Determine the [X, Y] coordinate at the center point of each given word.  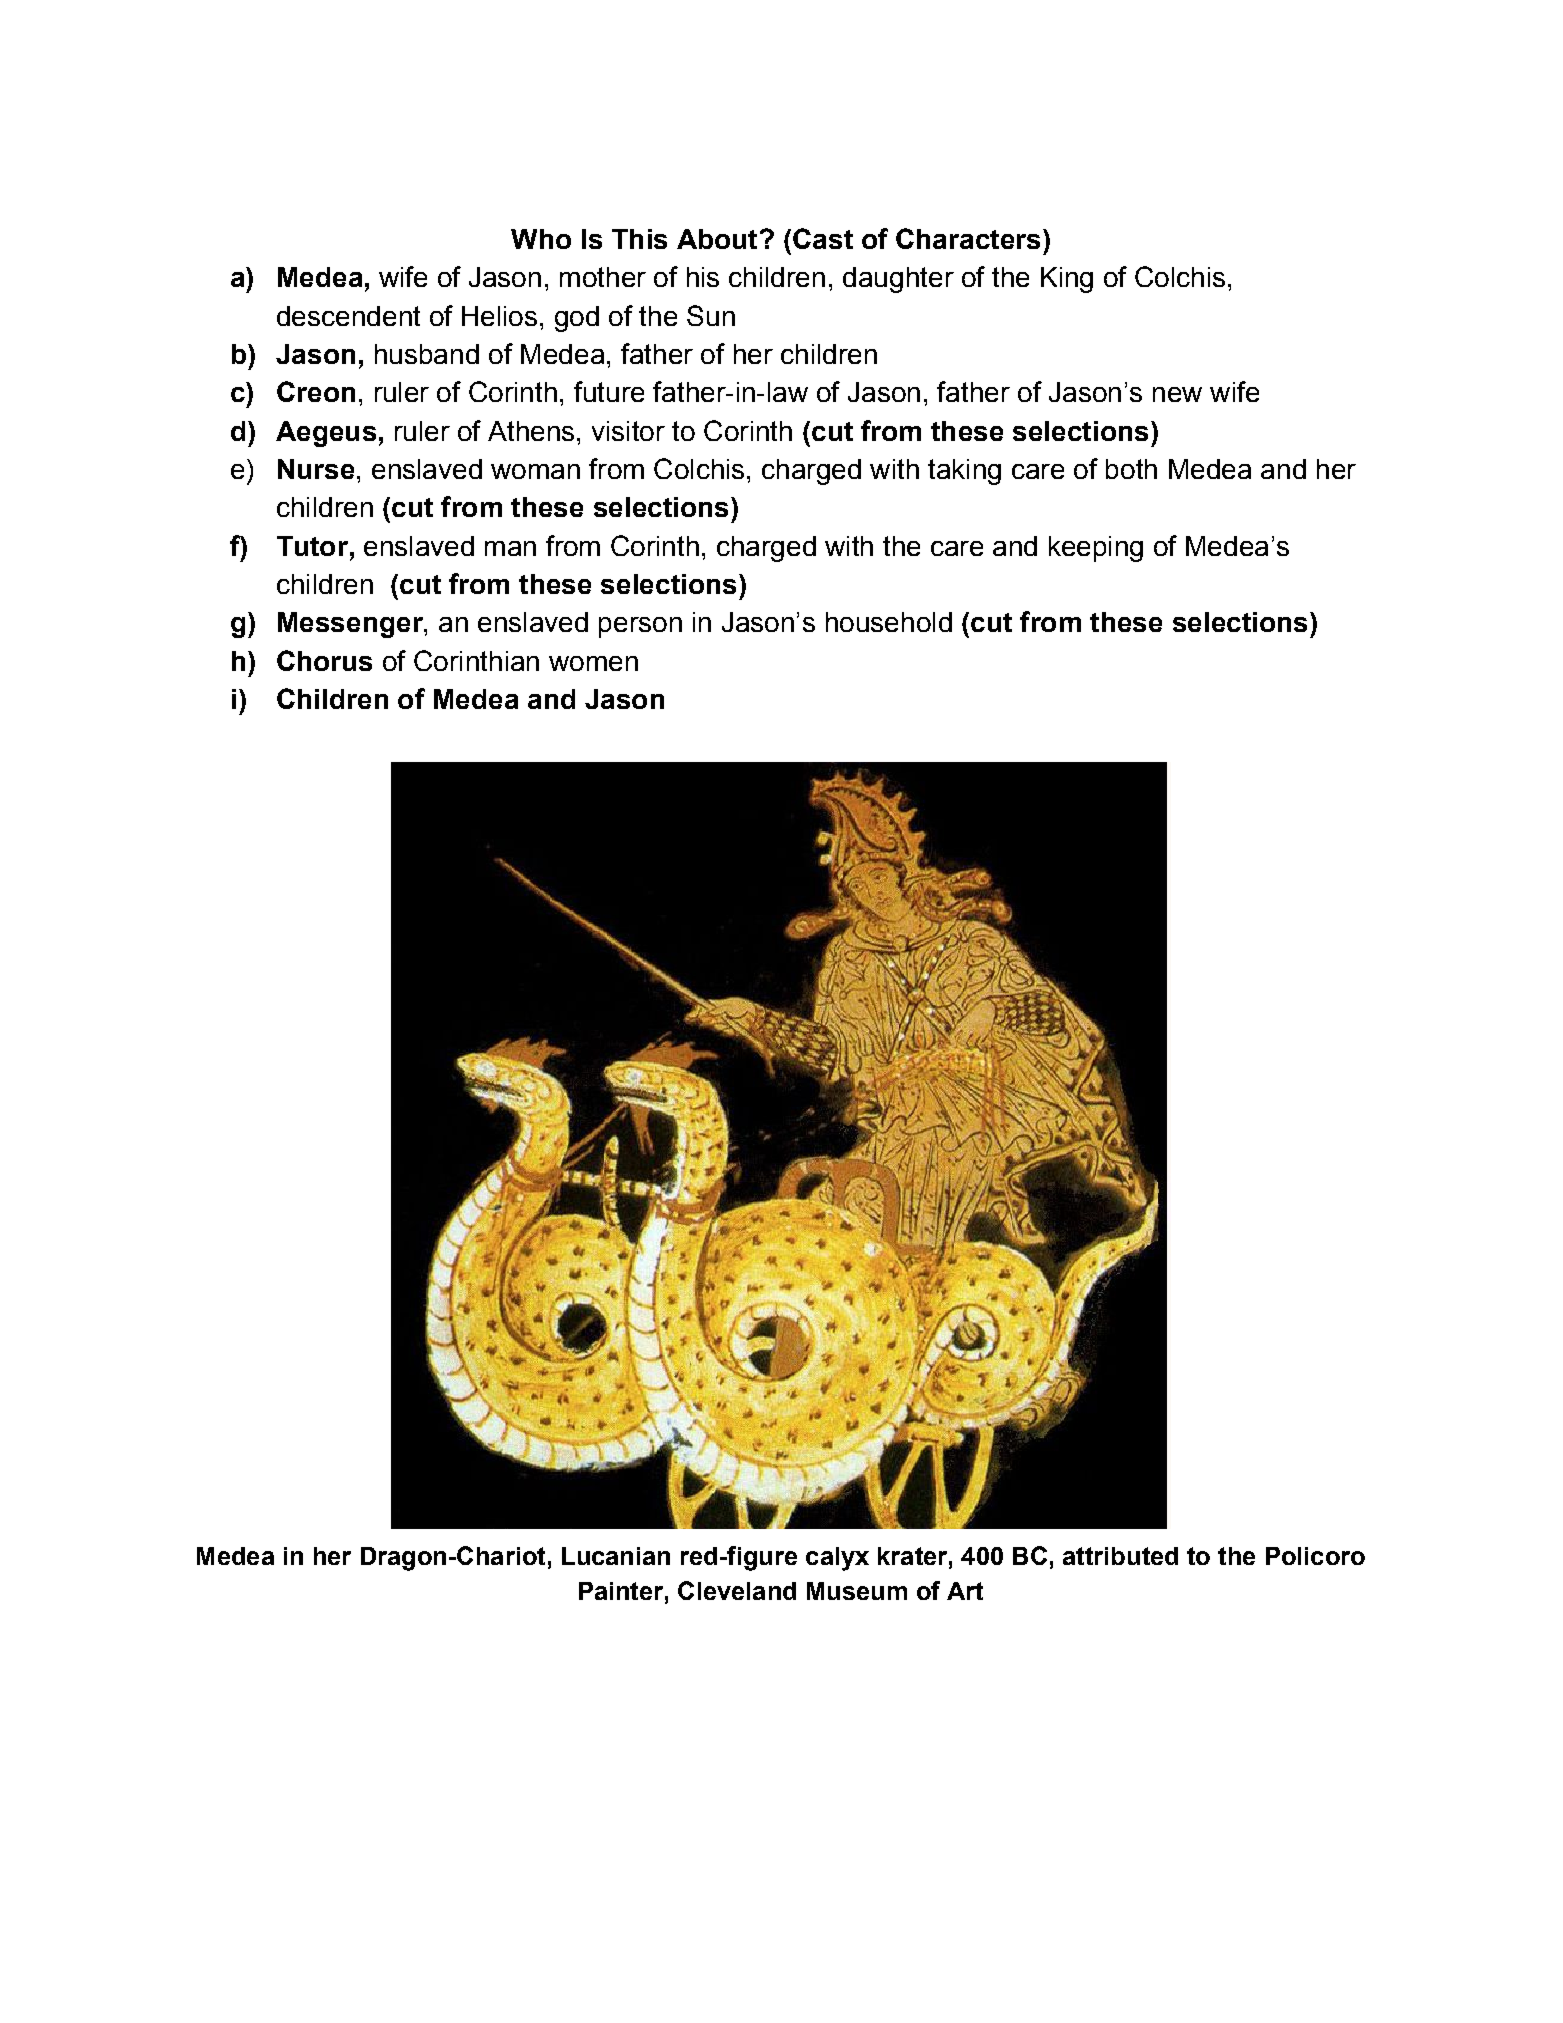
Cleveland [737, 1590]
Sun [711, 315]
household [889, 622]
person [640, 627]
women [593, 663]
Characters [968, 238]
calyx [837, 1559]
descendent [348, 316]
